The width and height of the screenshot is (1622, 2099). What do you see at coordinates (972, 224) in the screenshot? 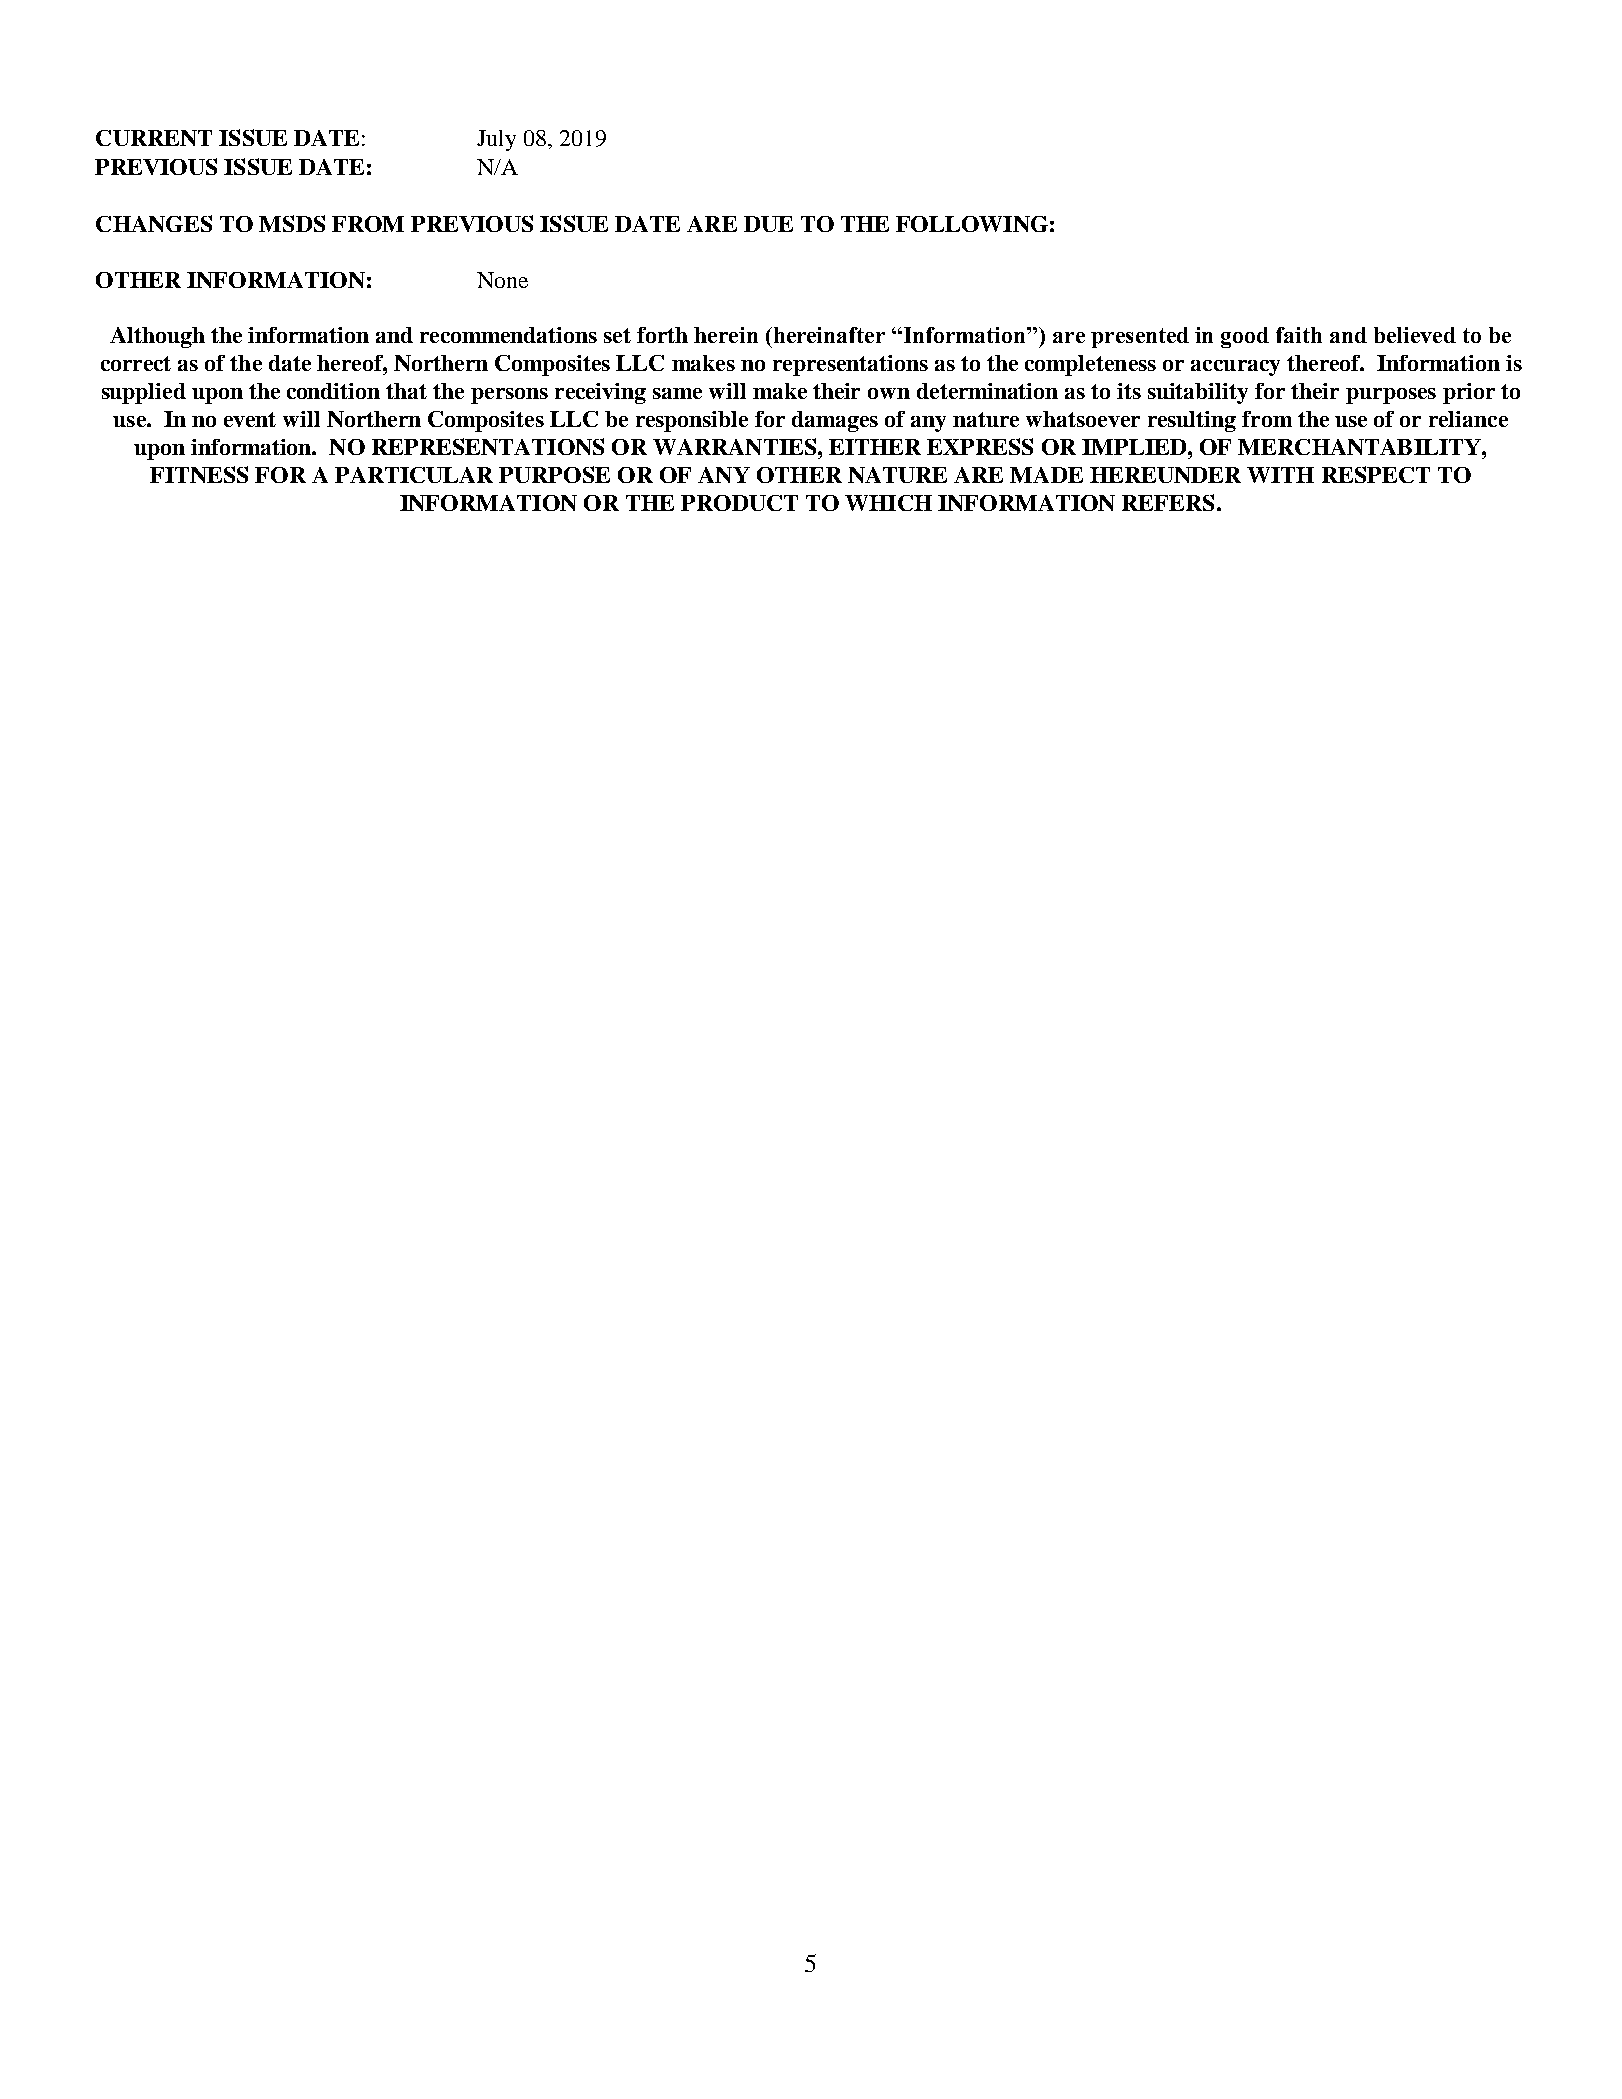
I see `FOLLOWING` at bounding box center [972, 224].
